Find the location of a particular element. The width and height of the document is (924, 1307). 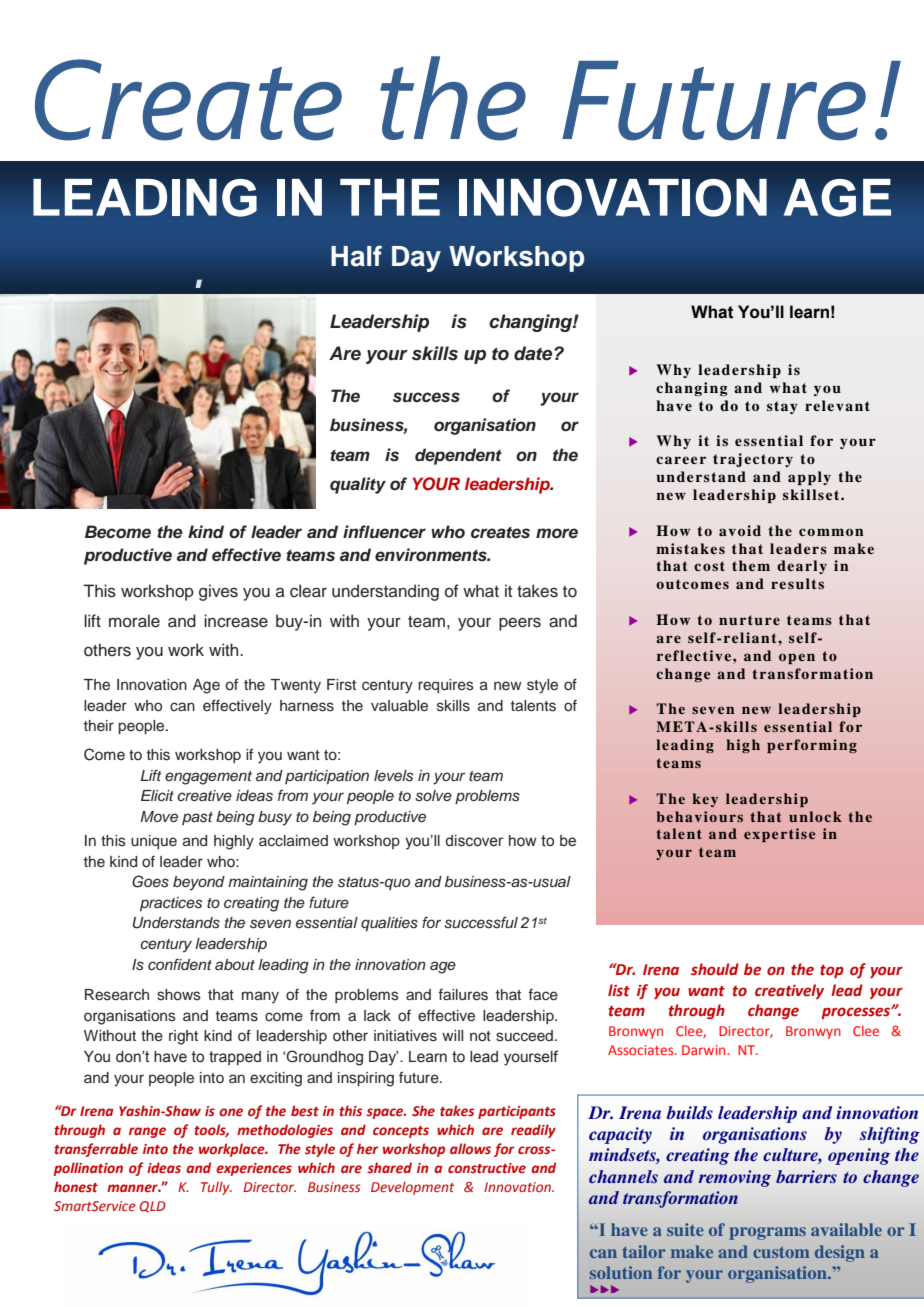

date is located at coordinates (534, 353).
